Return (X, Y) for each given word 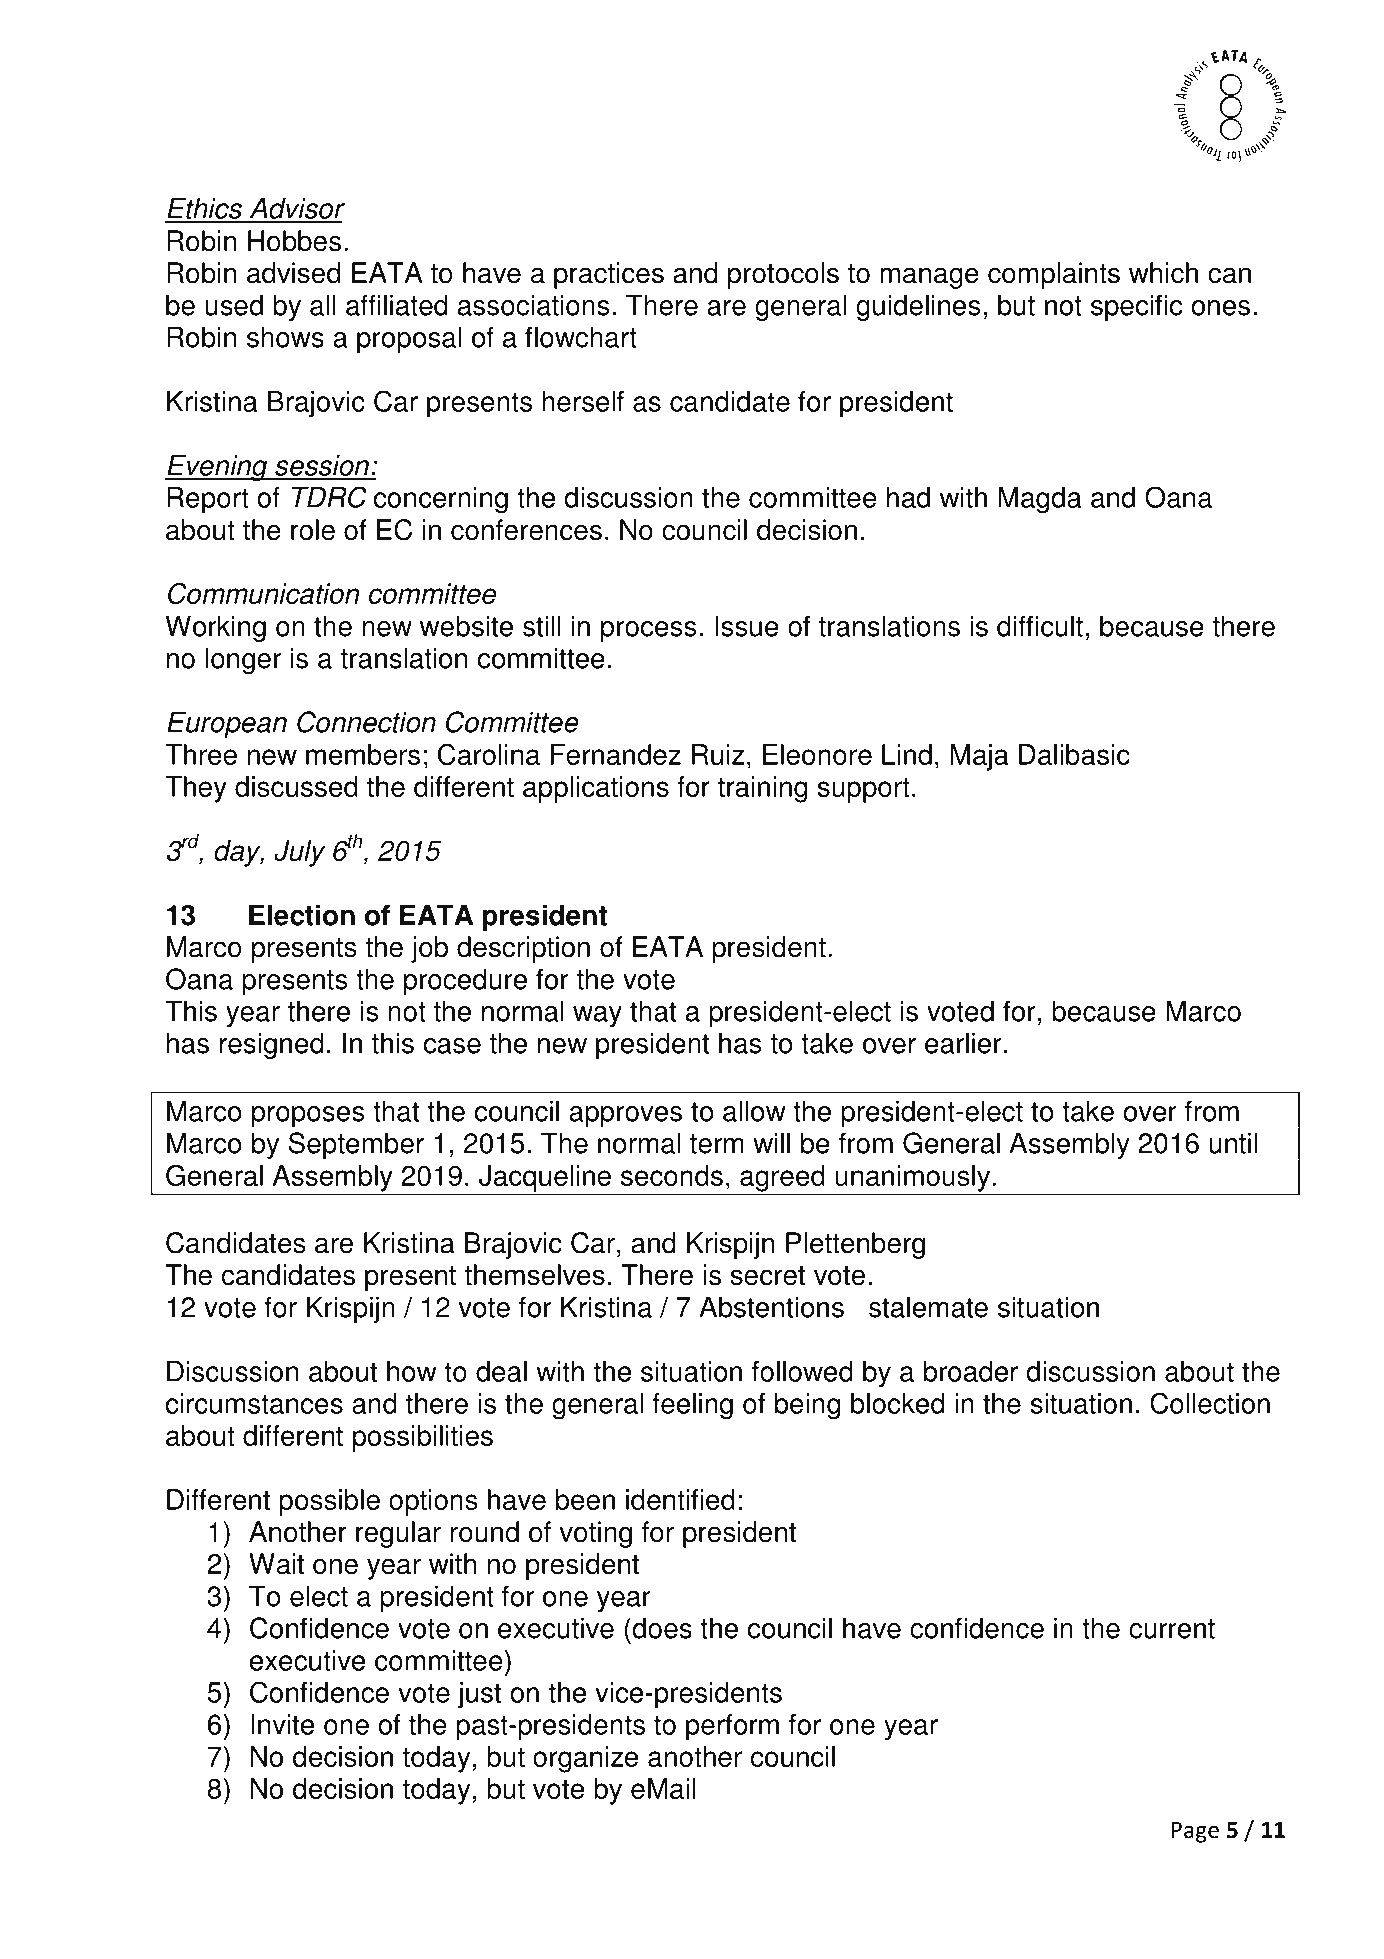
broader (971, 1371)
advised (293, 273)
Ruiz (718, 754)
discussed (296, 786)
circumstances (254, 1403)
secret (768, 1276)
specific (1136, 307)
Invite (282, 1724)
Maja (980, 757)
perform (732, 1727)
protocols (783, 275)
